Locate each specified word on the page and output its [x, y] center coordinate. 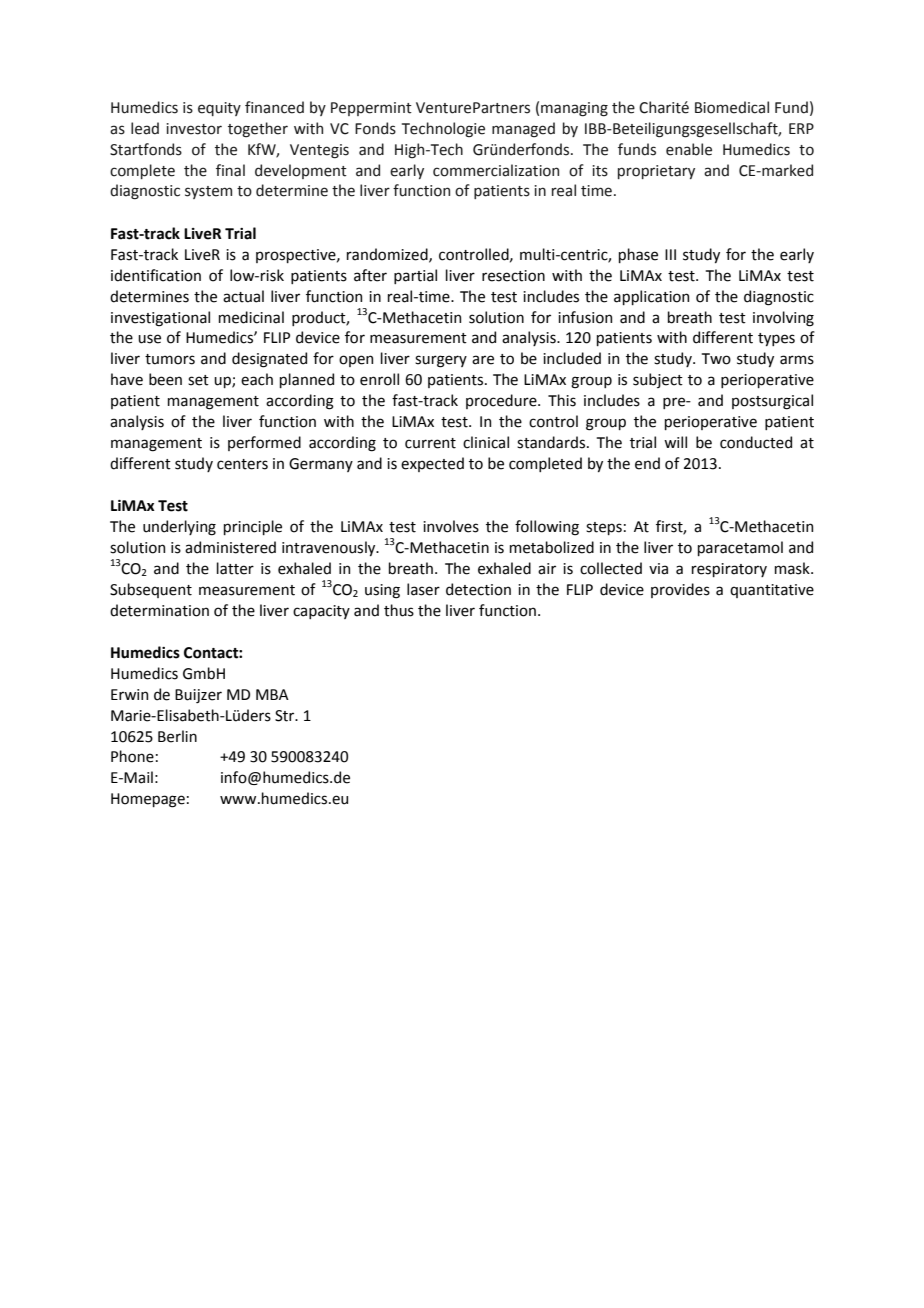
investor [194, 129]
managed [523, 129]
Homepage [148, 800]
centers [242, 464]
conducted [756, 442]
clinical [486, 442]
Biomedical [732, 107]
